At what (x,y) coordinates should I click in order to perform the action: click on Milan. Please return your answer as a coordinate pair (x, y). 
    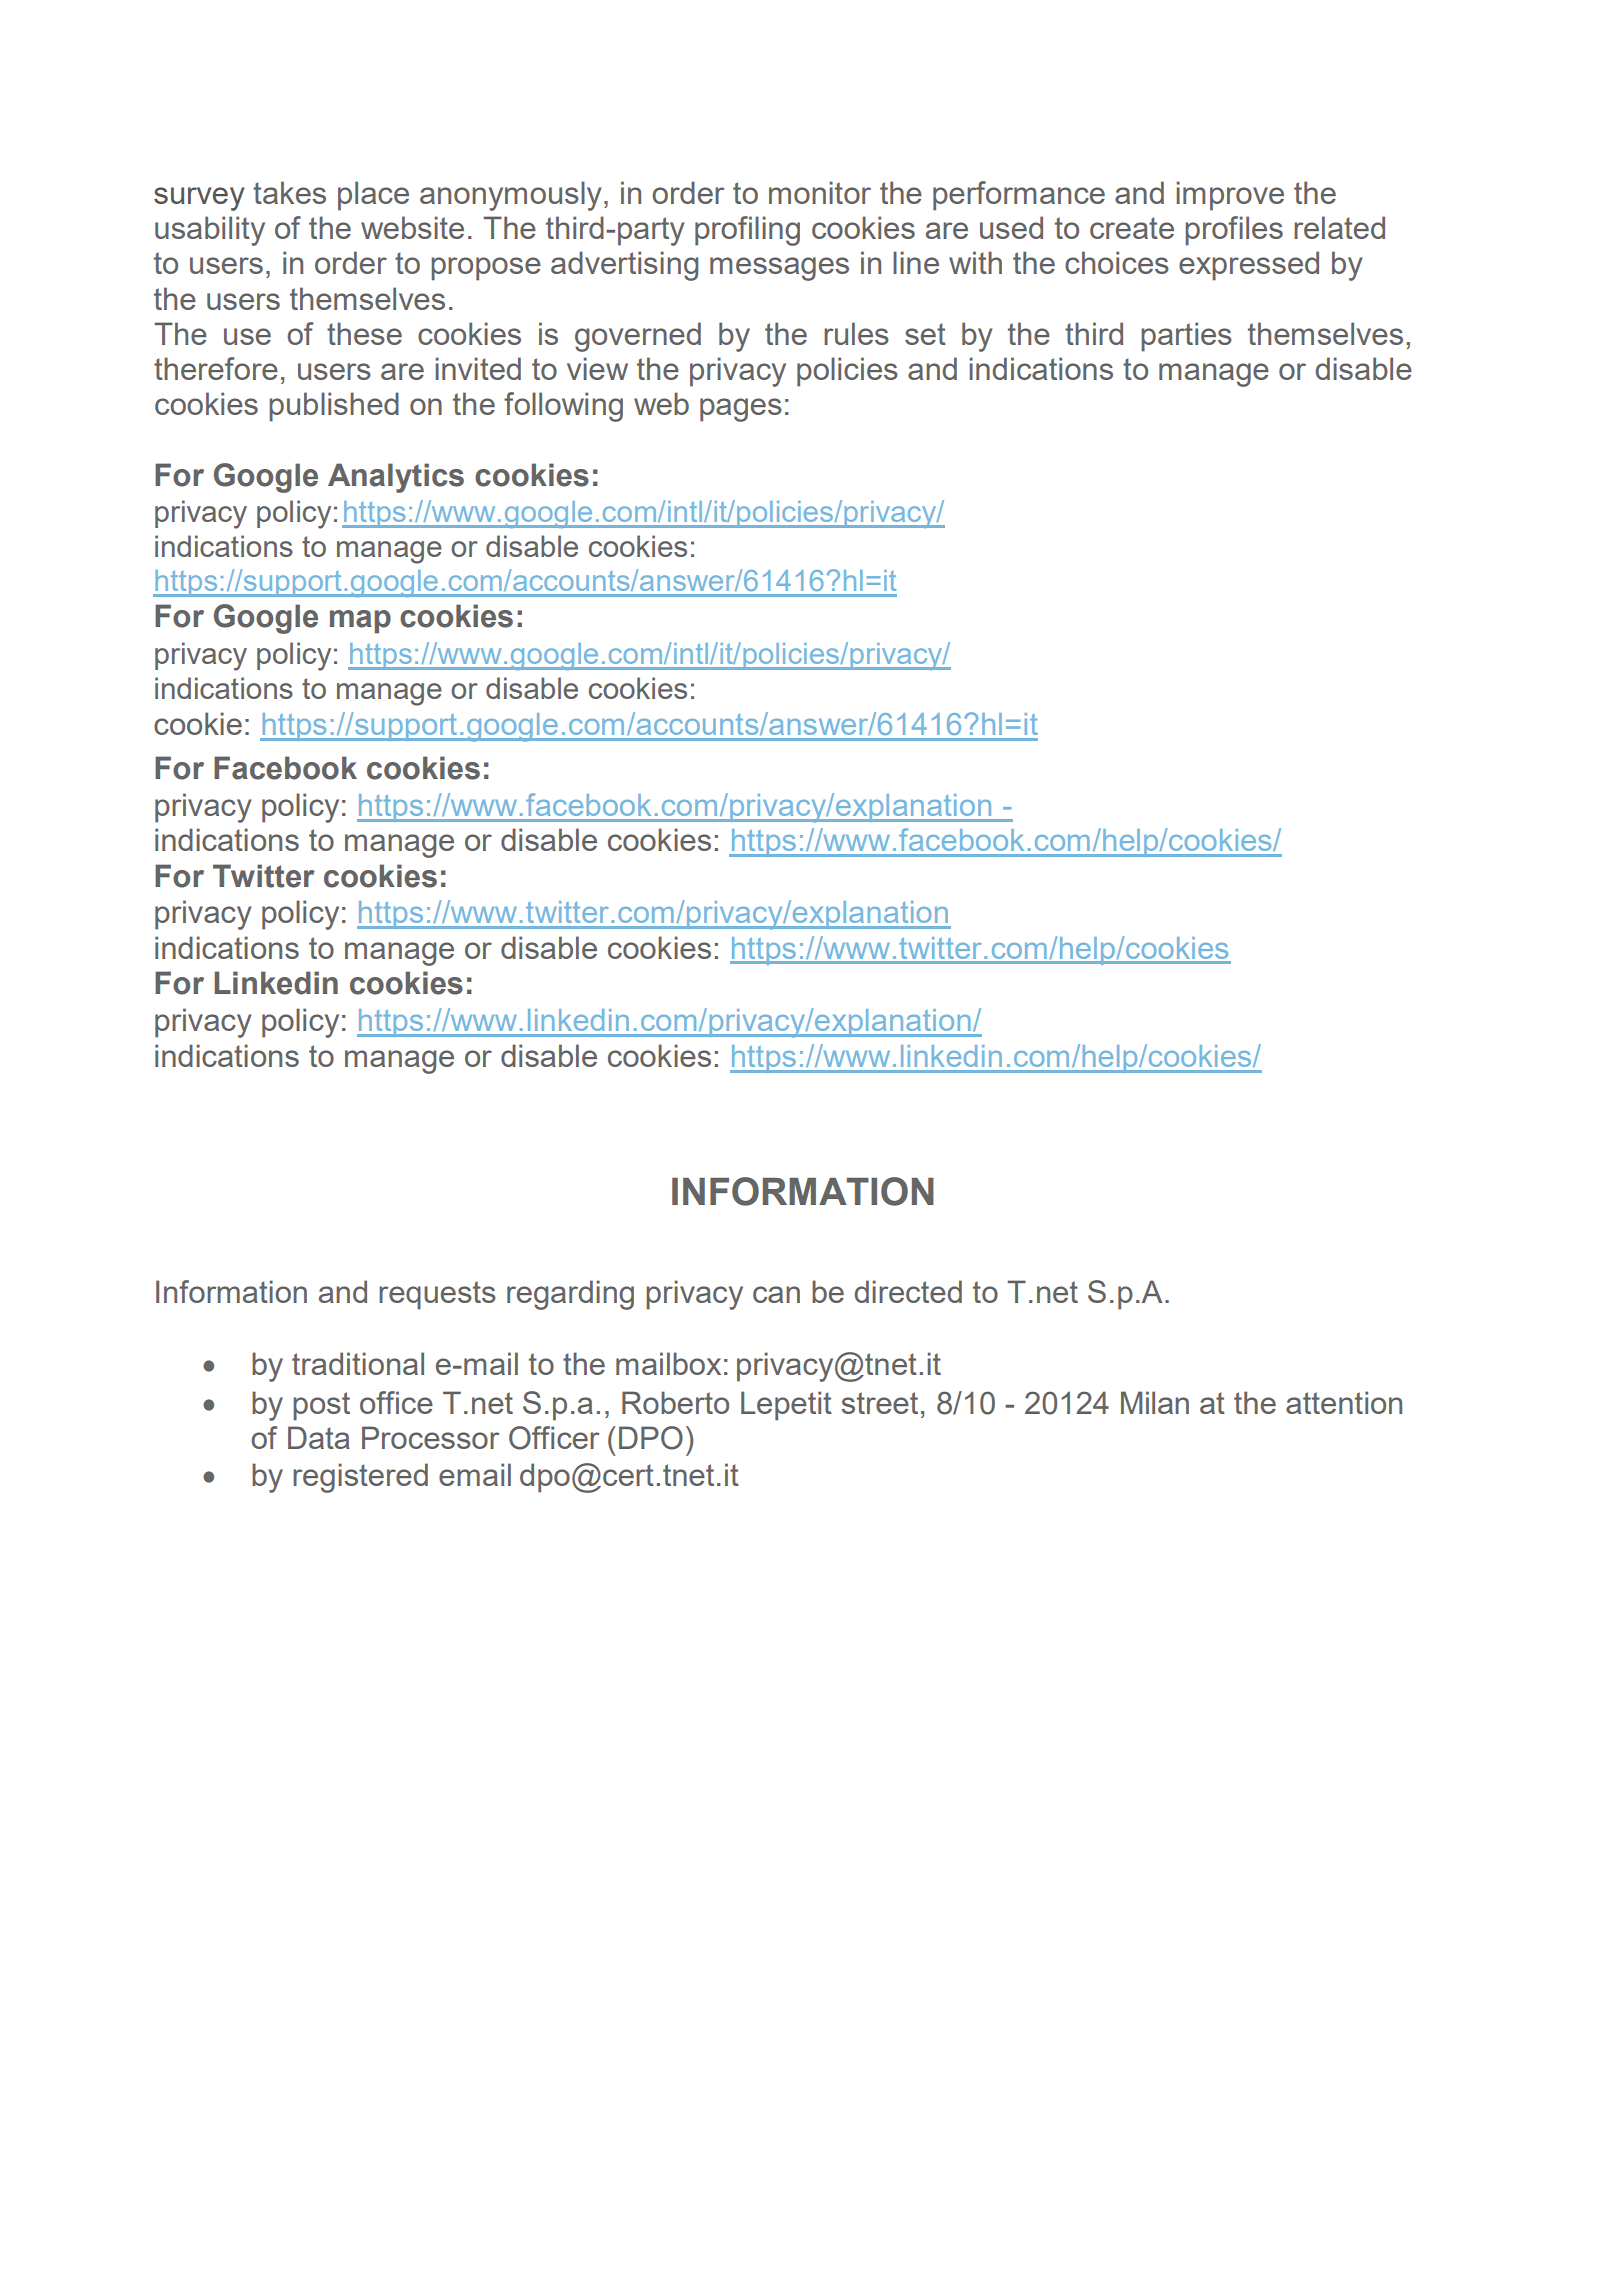
    Looking at the image, I should click on (1155, 1402).
